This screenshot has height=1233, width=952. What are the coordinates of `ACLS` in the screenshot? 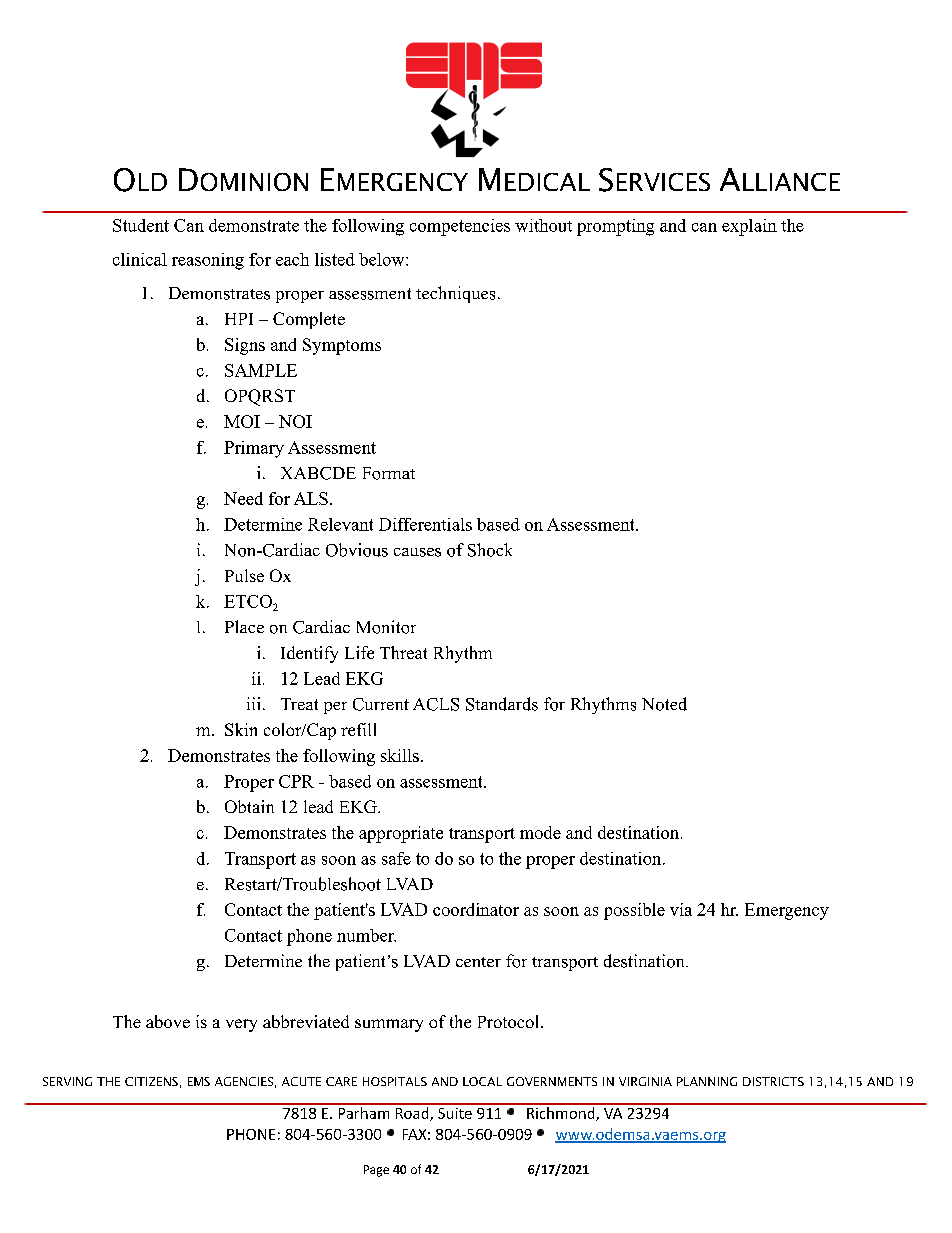 It's located at (436, 704).
